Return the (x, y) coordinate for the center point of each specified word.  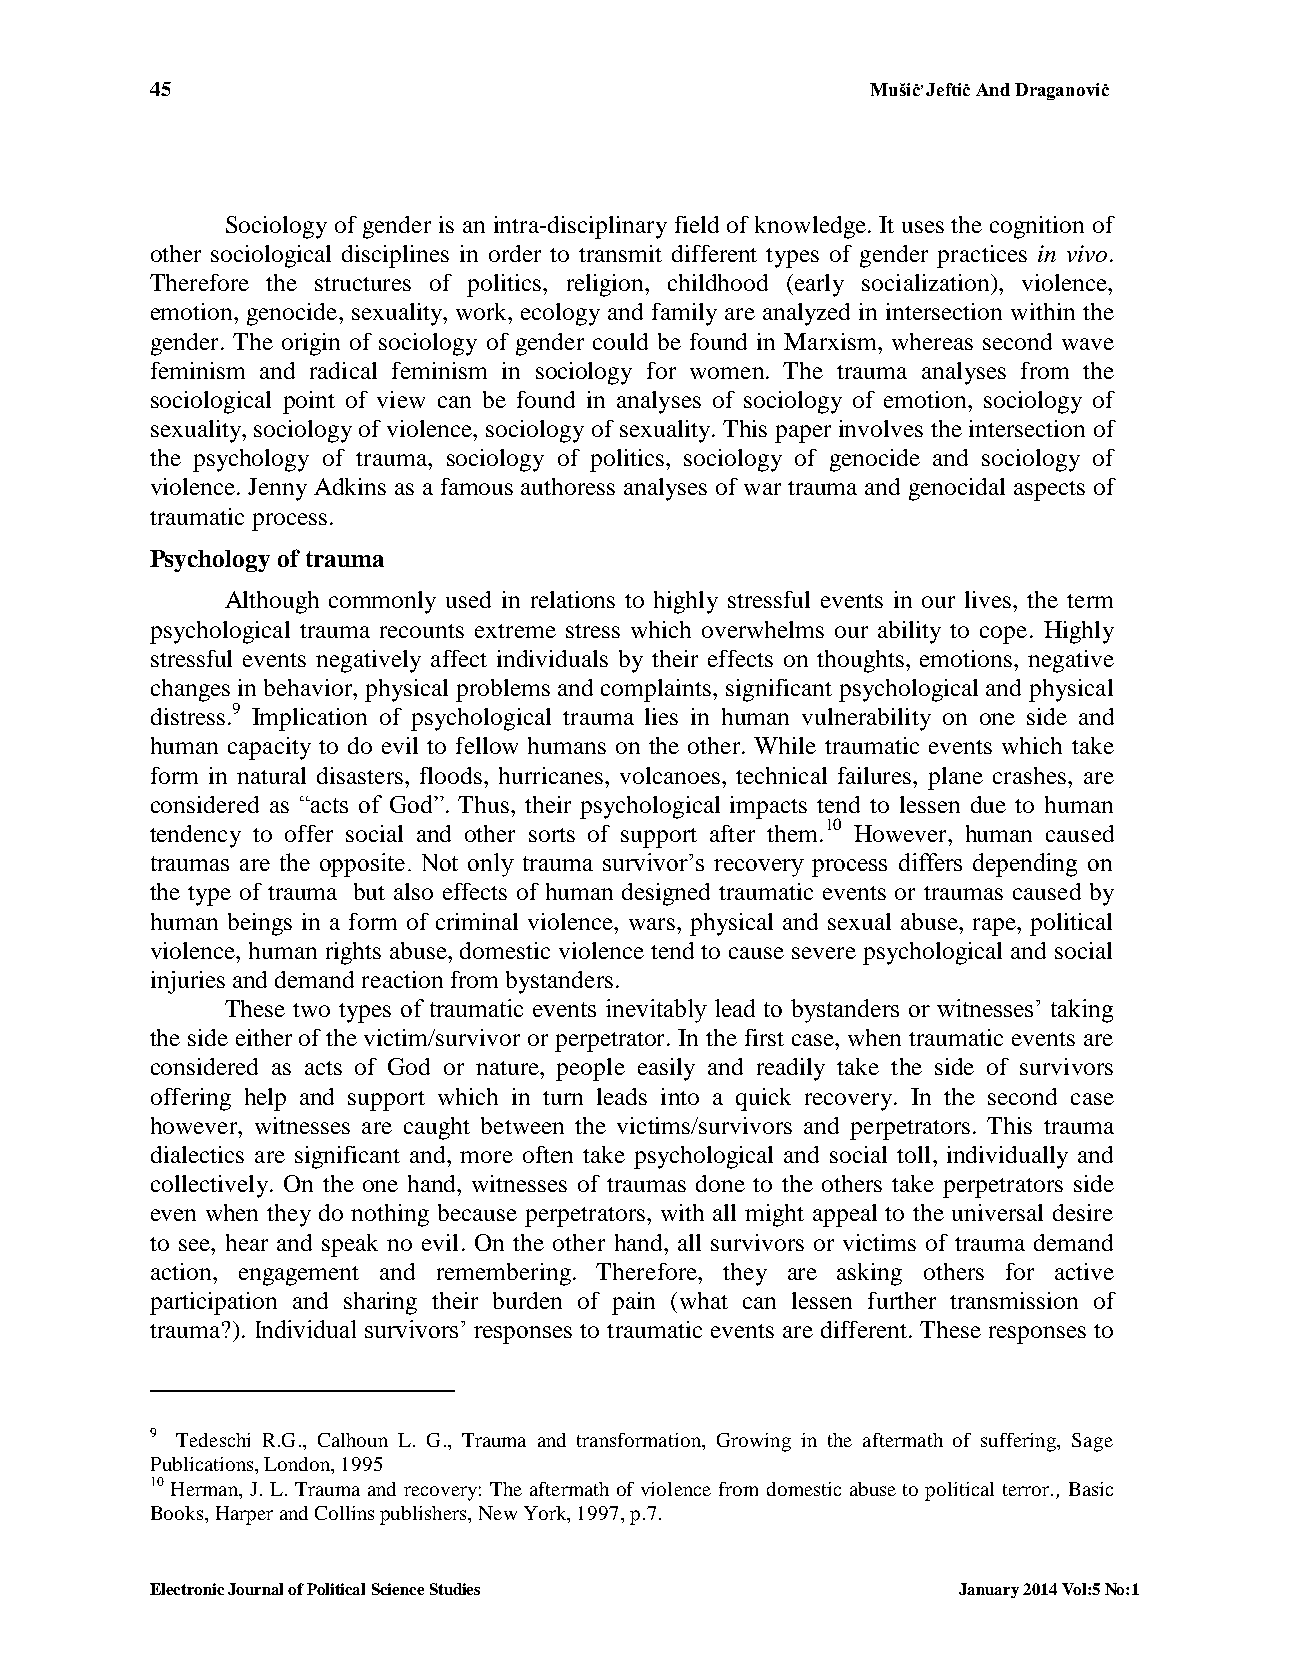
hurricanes (551, 775)
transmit (620, 253)
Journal (255, 1589)
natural (271, 775)
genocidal (957, 489)
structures (363, 284)
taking (1082, 1011)
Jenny (277, 489)
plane (955, 778)
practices (982, 256)
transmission (1014, 1300)
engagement (299, 1276)
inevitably (656, 1011)
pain (633, 1303)
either (264, 1037)
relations (573, 599)
